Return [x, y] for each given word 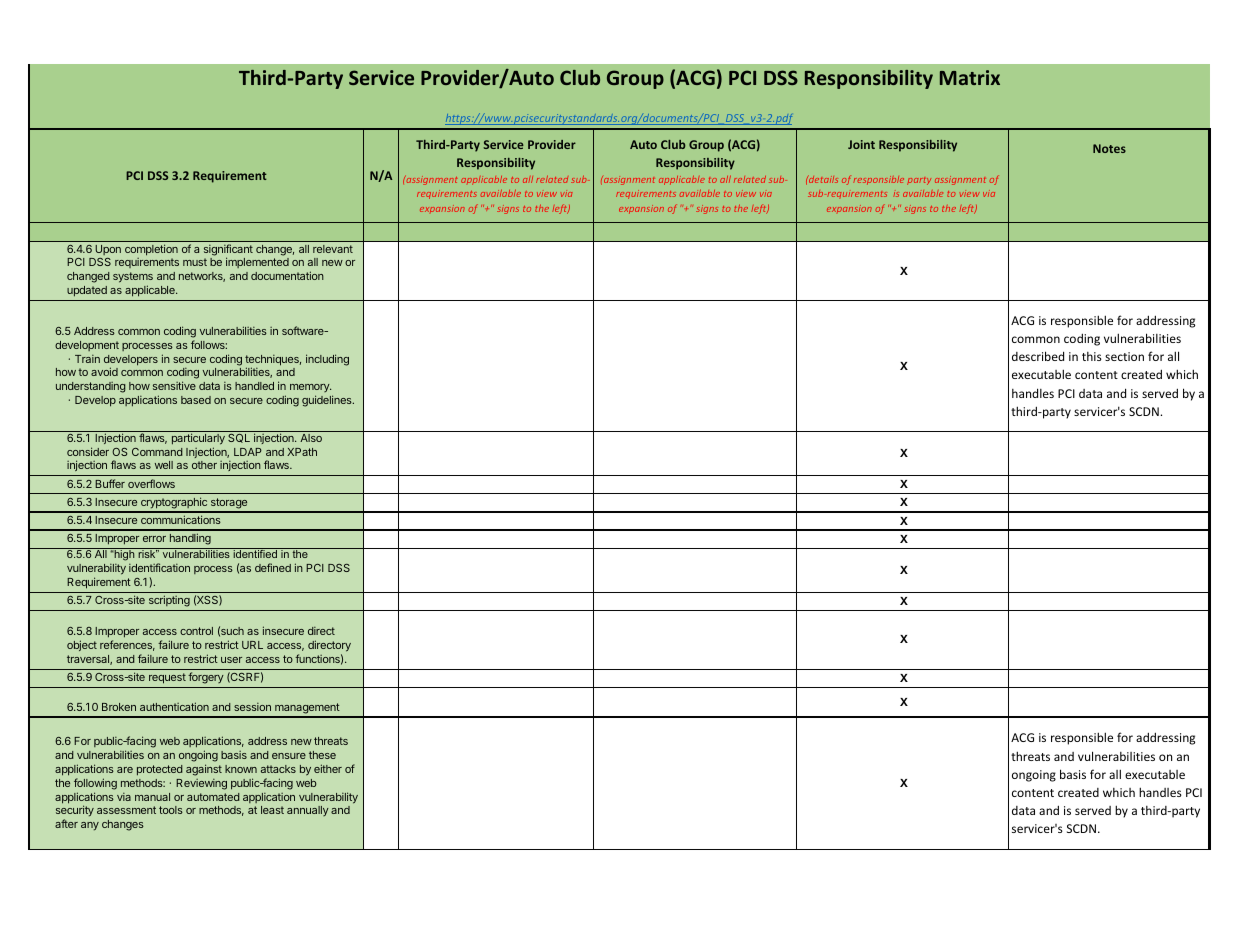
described [1038, 356]
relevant [333, 249]
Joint [861, 144]
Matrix [970, 77]
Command [157, 452]
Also [311, 438]
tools [171, 810]
